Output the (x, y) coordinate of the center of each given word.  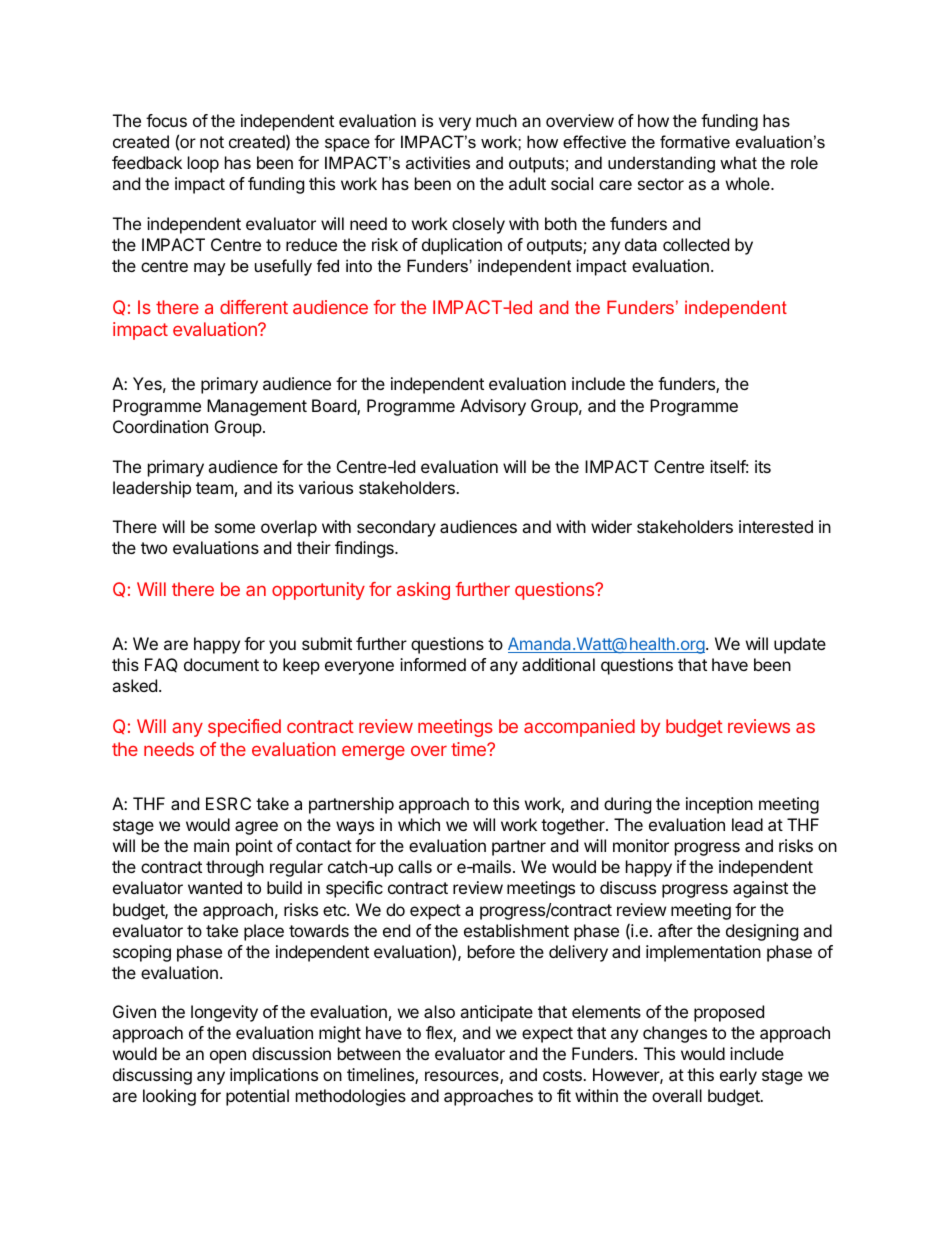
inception (719, 805)
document (221, 664)
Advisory (493, 407)
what (738, 162)
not (212, 142)
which (419, 824)
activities (438, 162)
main (211, 845)
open (228, 1057)
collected (696, 244)
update (800, 645)
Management (257, 407)
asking (423, 591)
